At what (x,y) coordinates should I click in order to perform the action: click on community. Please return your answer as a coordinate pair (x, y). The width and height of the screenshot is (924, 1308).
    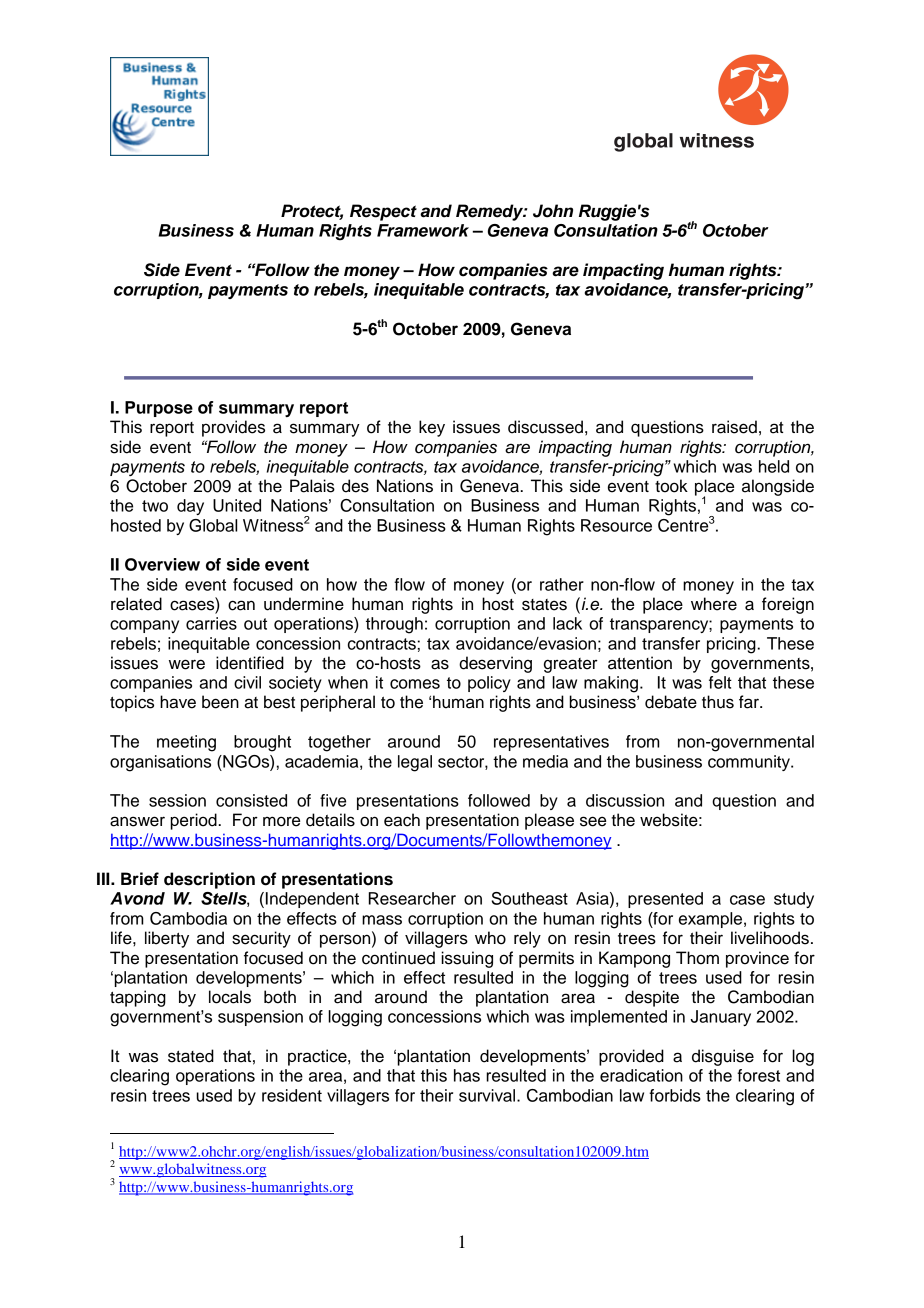
    Looking at the image, I should click on (750, 763).
